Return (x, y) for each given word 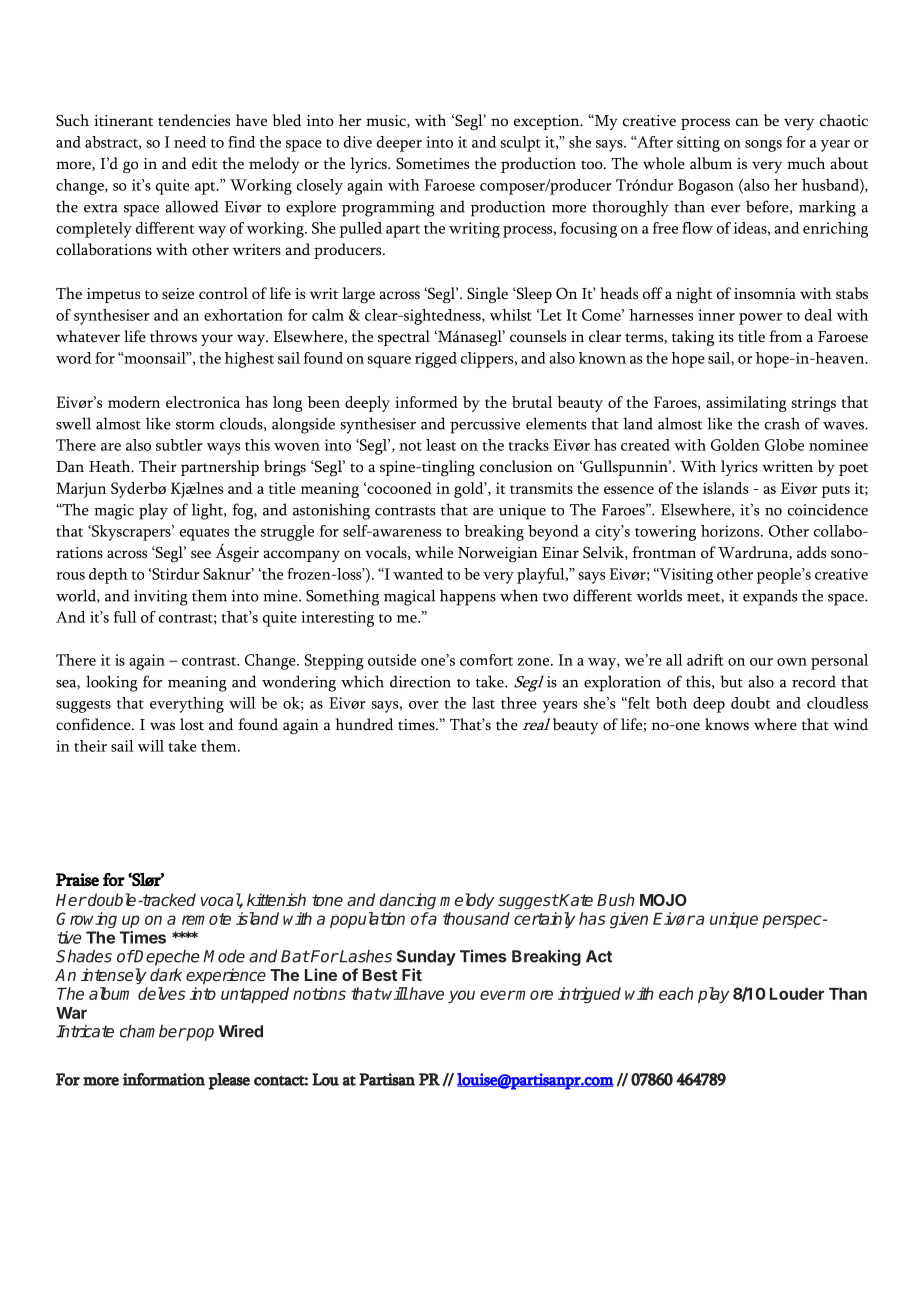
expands (770, 597)
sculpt (521, 144)
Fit (412, 974)
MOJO (663, 900)
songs (763, 146)
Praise (77, 879)
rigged (436, 360)
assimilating (746, 404)
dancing (407, 901)
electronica (203, 402)
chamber (153, 1031)
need (190, 142)
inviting (161, 598)
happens (468, 597)
